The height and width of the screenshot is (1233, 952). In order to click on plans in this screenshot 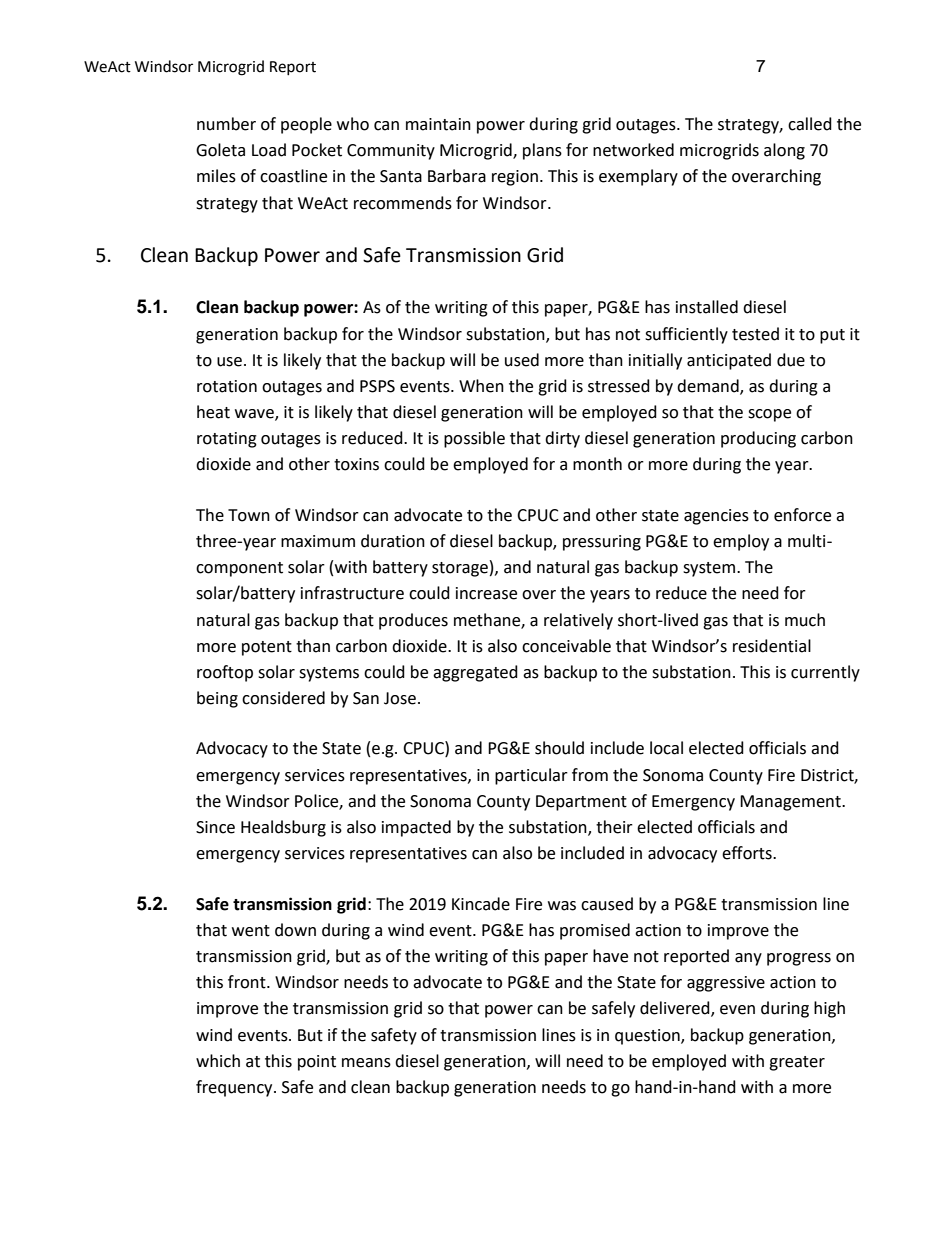, I will do `click(542, 151)`.
